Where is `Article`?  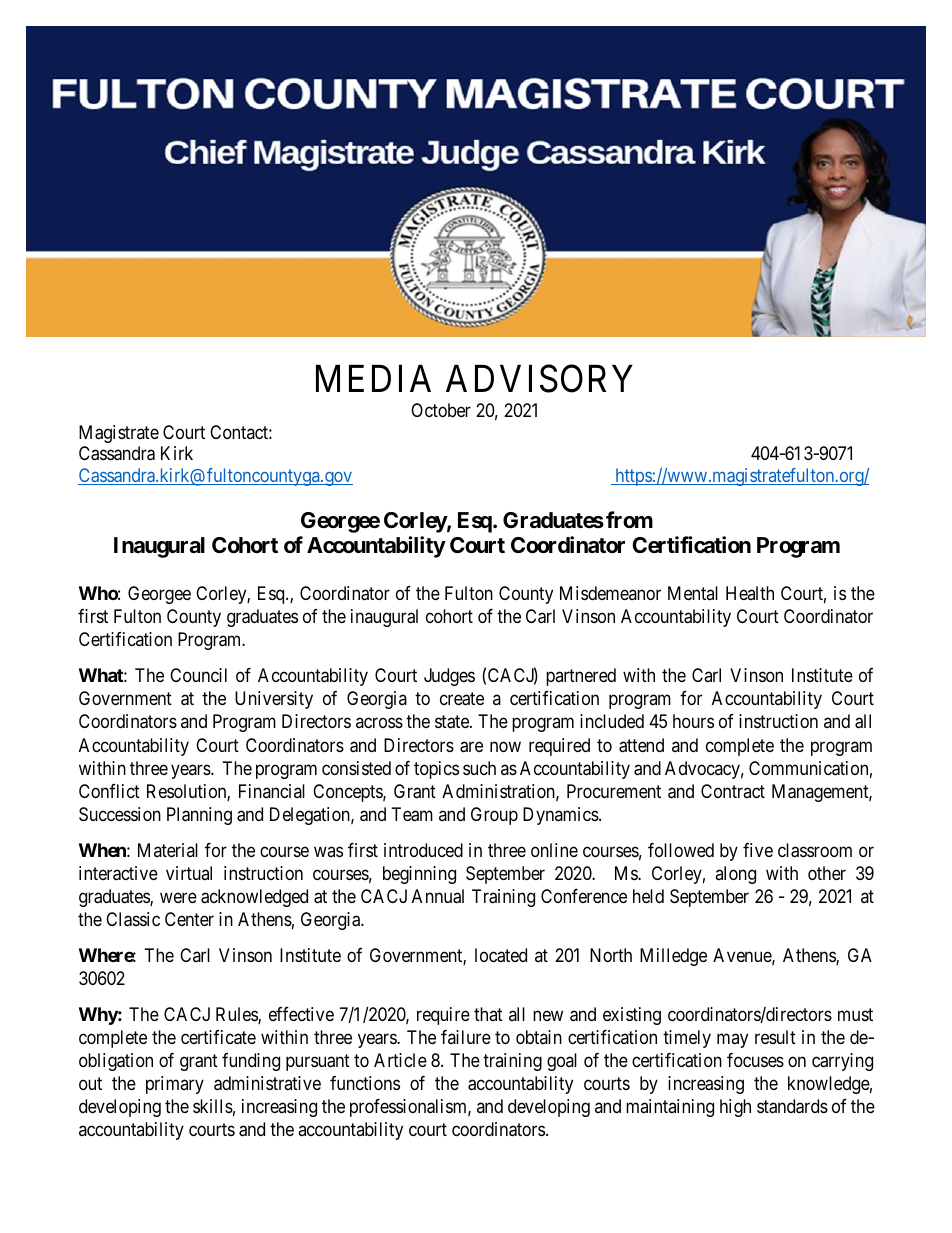
Article is located at coordinates (400, 1060).
